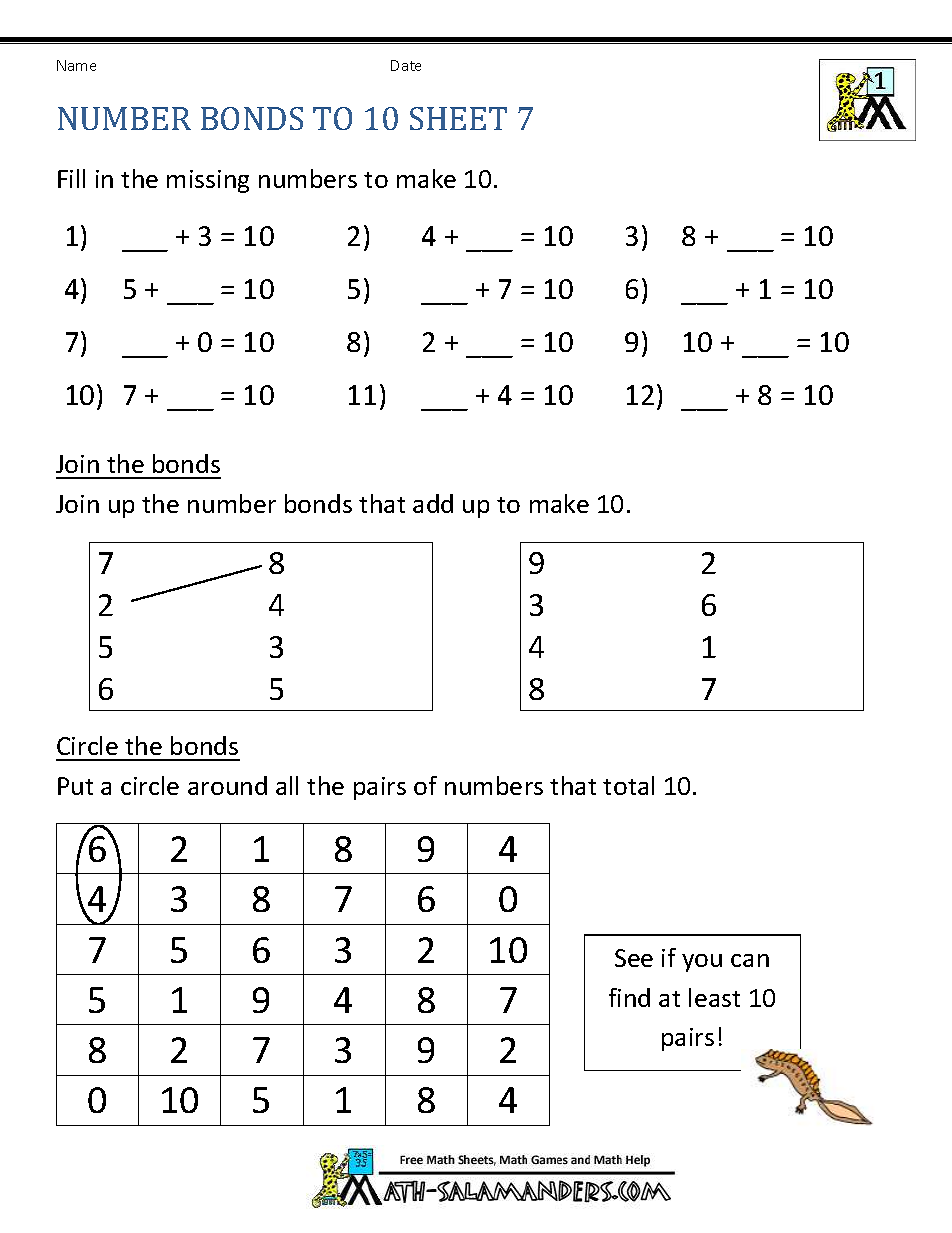 This screenshot has width=952, height=1233. What do you see at coordinates (406, 65) in the screenshot?
I see `Date` at bounding box center [406, 65].
